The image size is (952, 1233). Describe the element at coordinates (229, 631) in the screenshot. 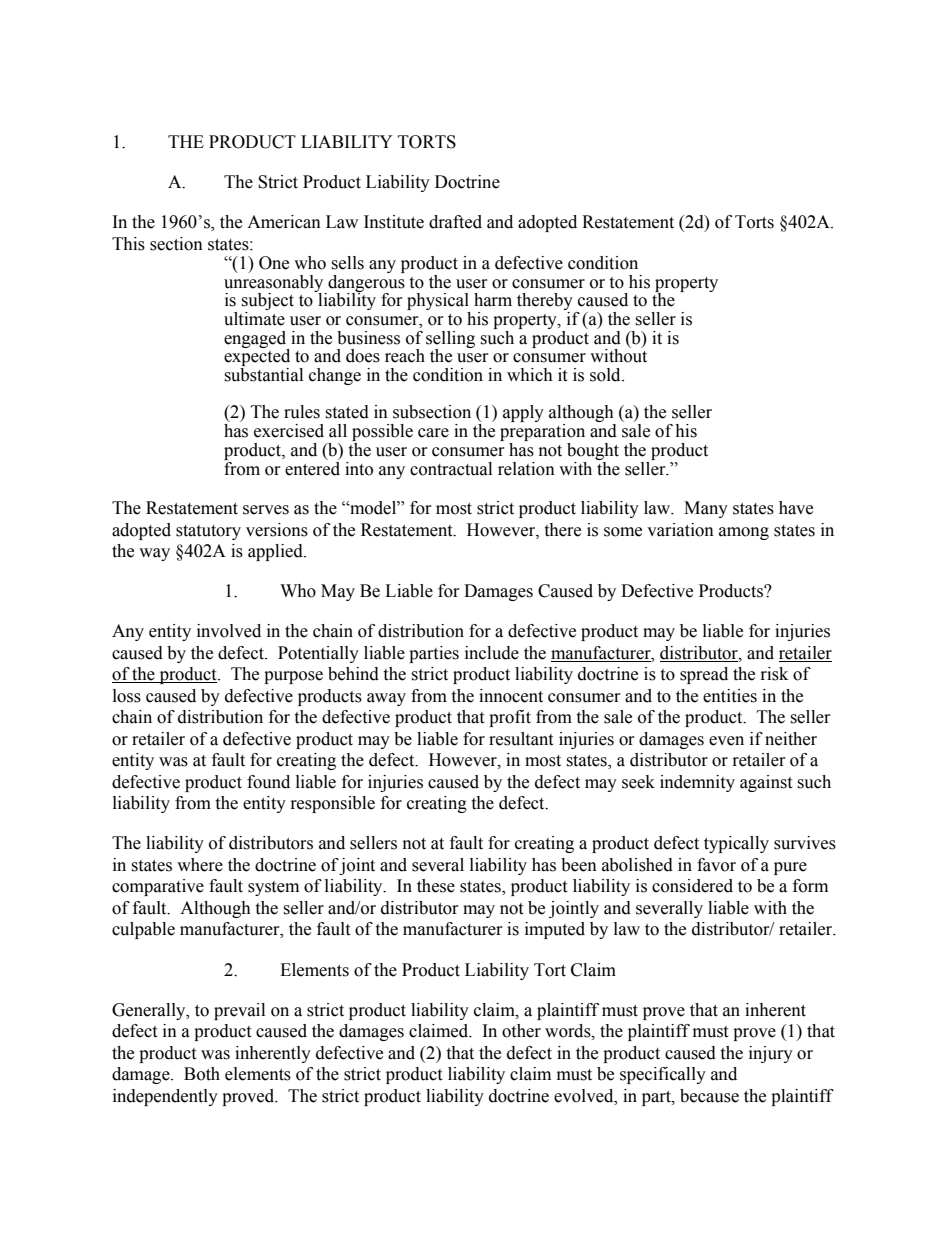

I see `involved` at that location.
